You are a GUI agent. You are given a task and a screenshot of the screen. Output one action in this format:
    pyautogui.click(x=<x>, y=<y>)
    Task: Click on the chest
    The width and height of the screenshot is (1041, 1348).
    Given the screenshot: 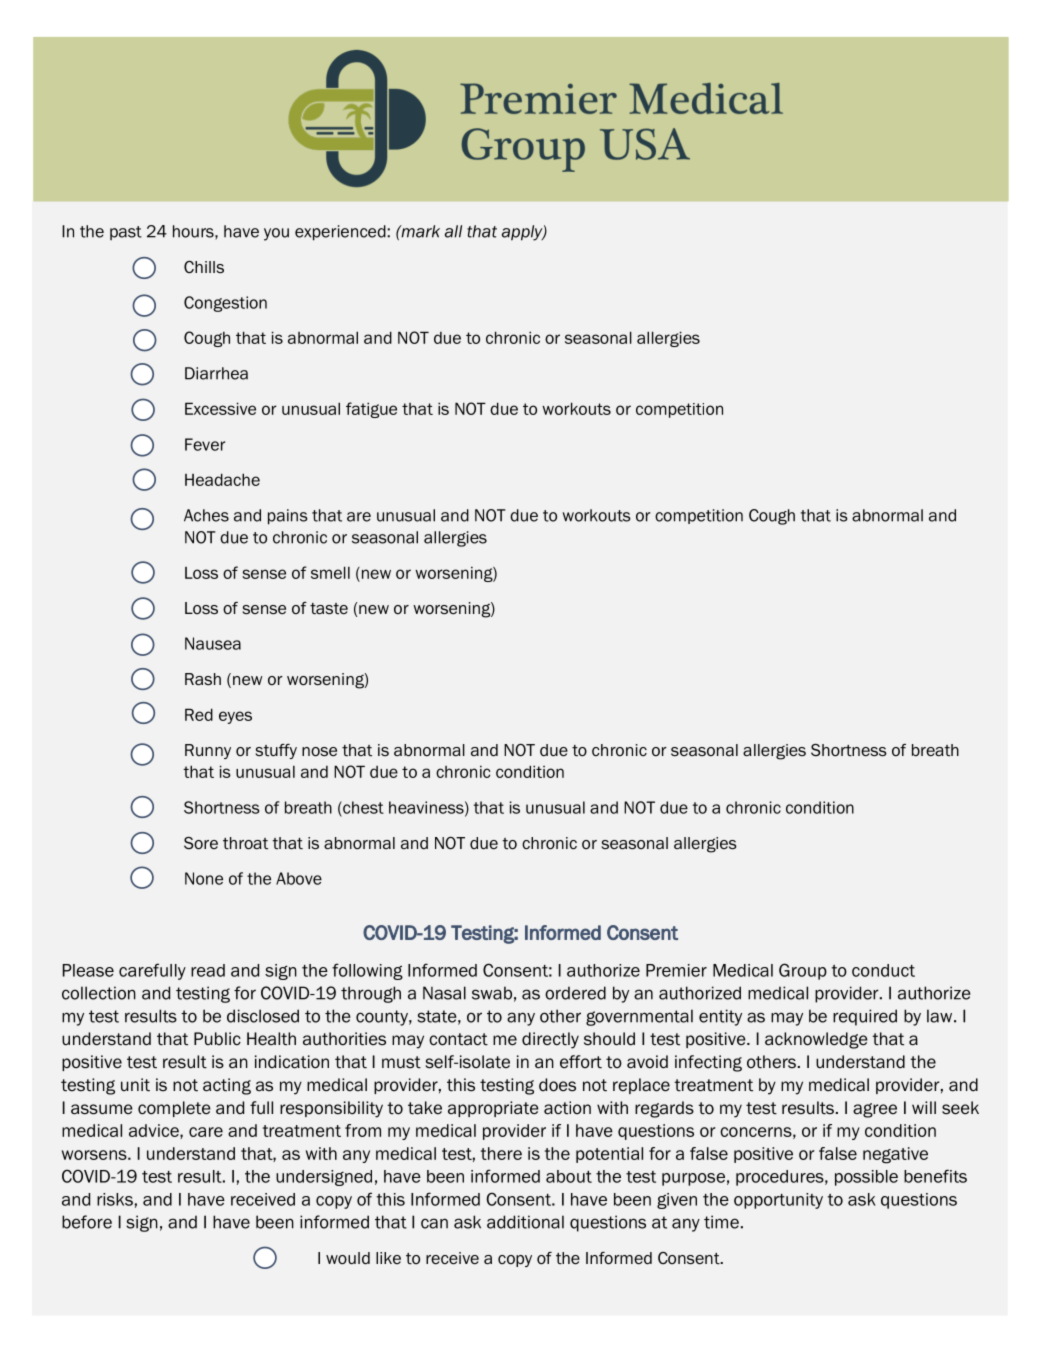 What is the action you would take?
    pyautogui.click(x=362, y=807)
